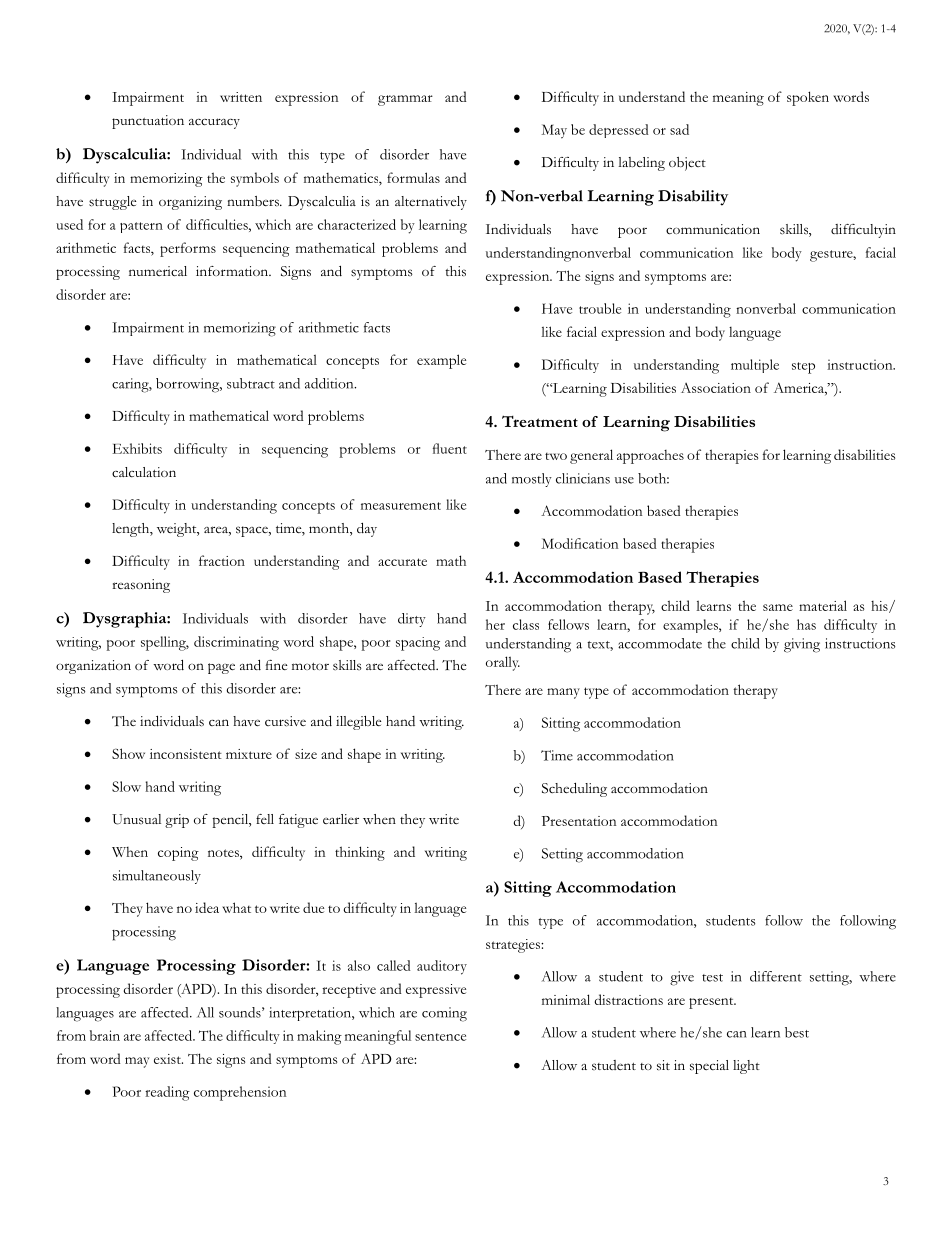 This page has width=952, height=1233. Describe the element at coordinates (168, 1059) in the page. I see `exist` at that location.
